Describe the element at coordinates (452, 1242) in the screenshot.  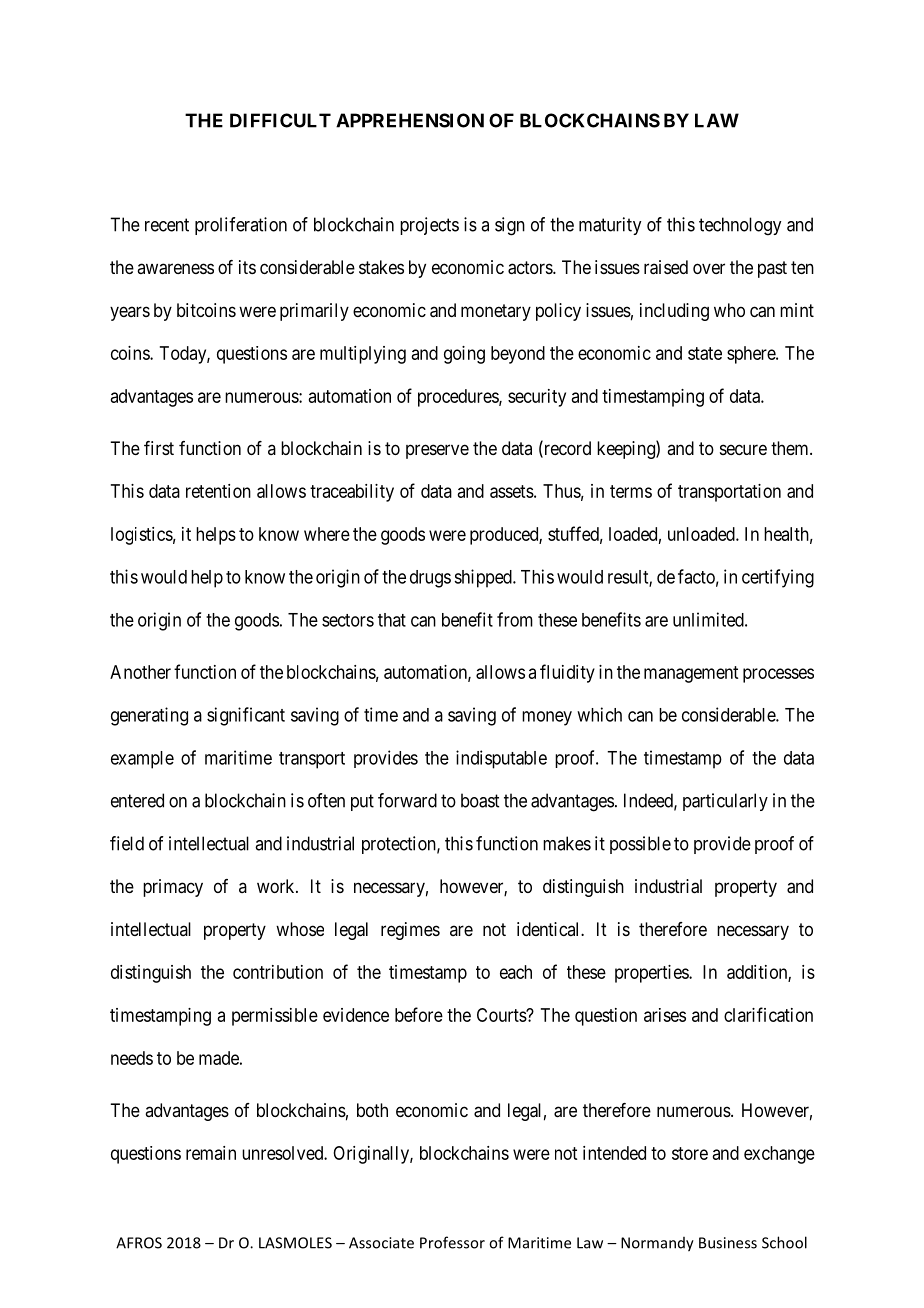
I see `Professor` at that location.
